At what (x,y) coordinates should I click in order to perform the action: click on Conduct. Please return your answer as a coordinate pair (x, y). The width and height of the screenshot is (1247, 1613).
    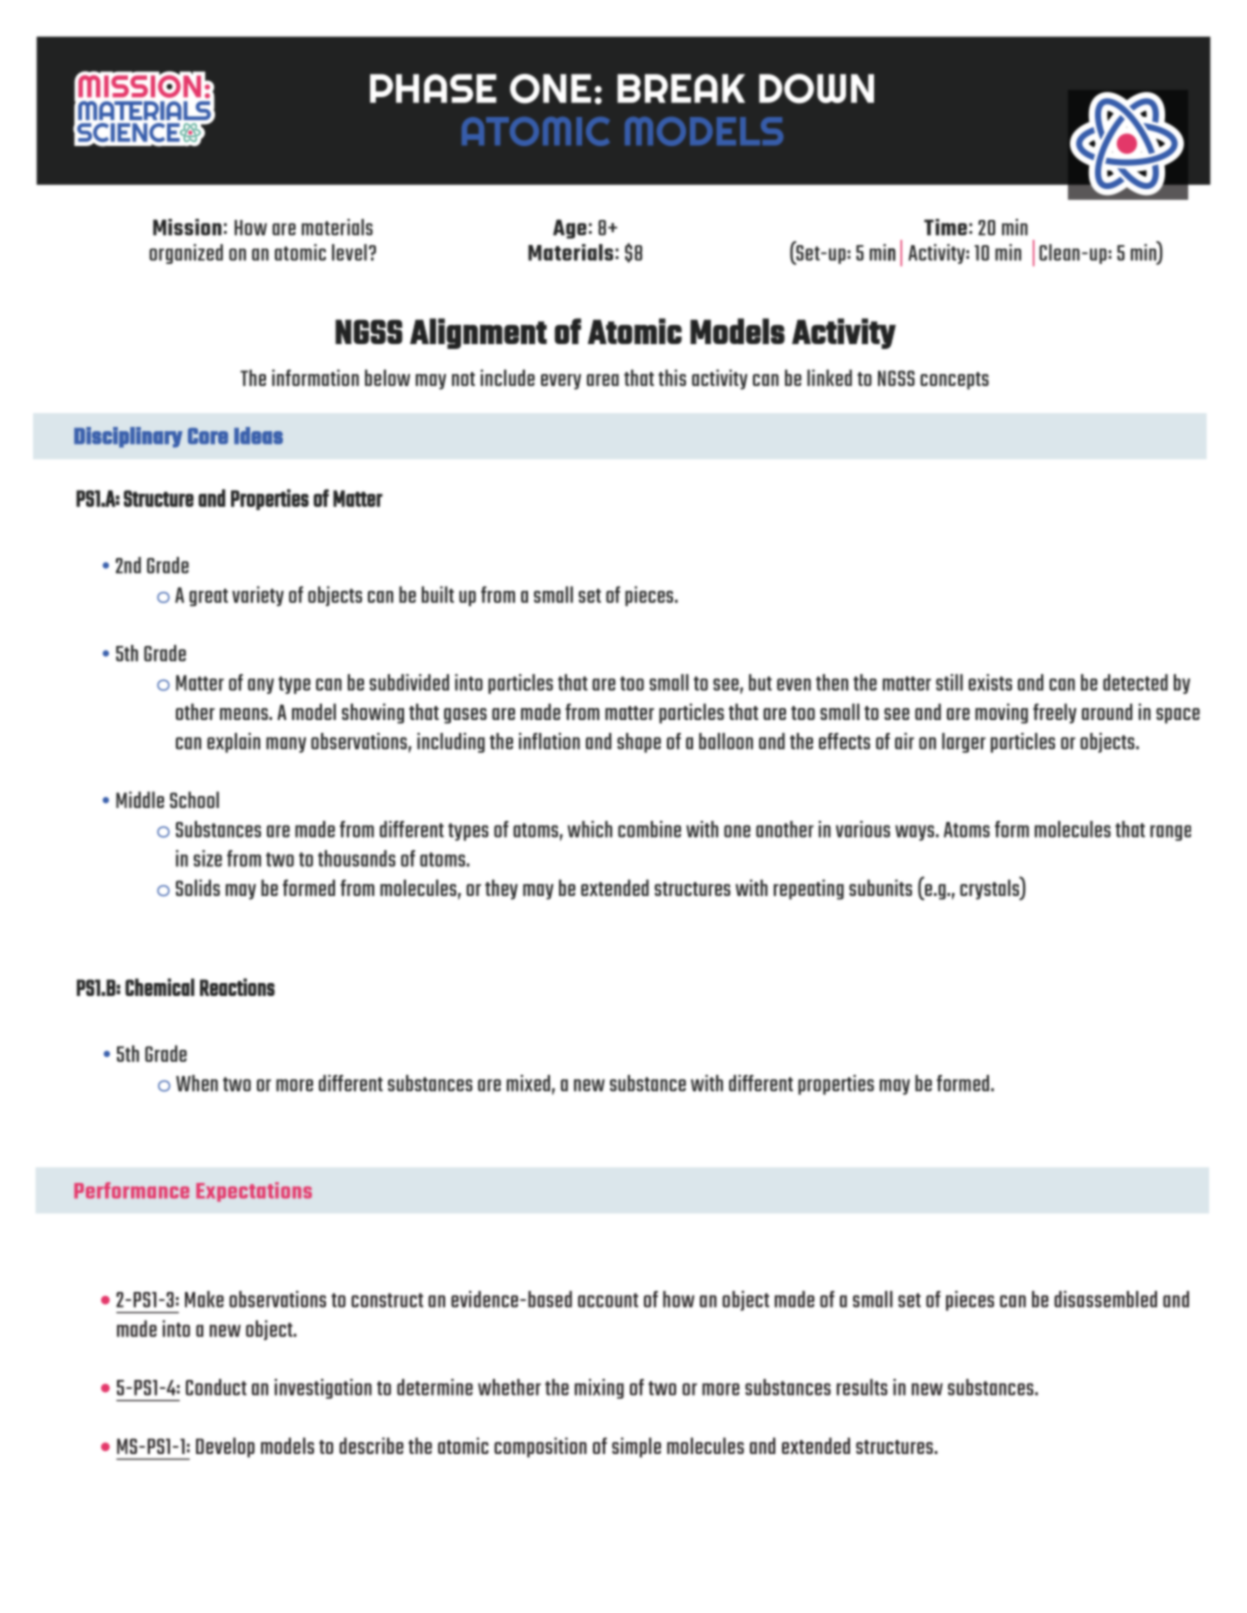
    Looking at the image, I should click on (216, 1387).
